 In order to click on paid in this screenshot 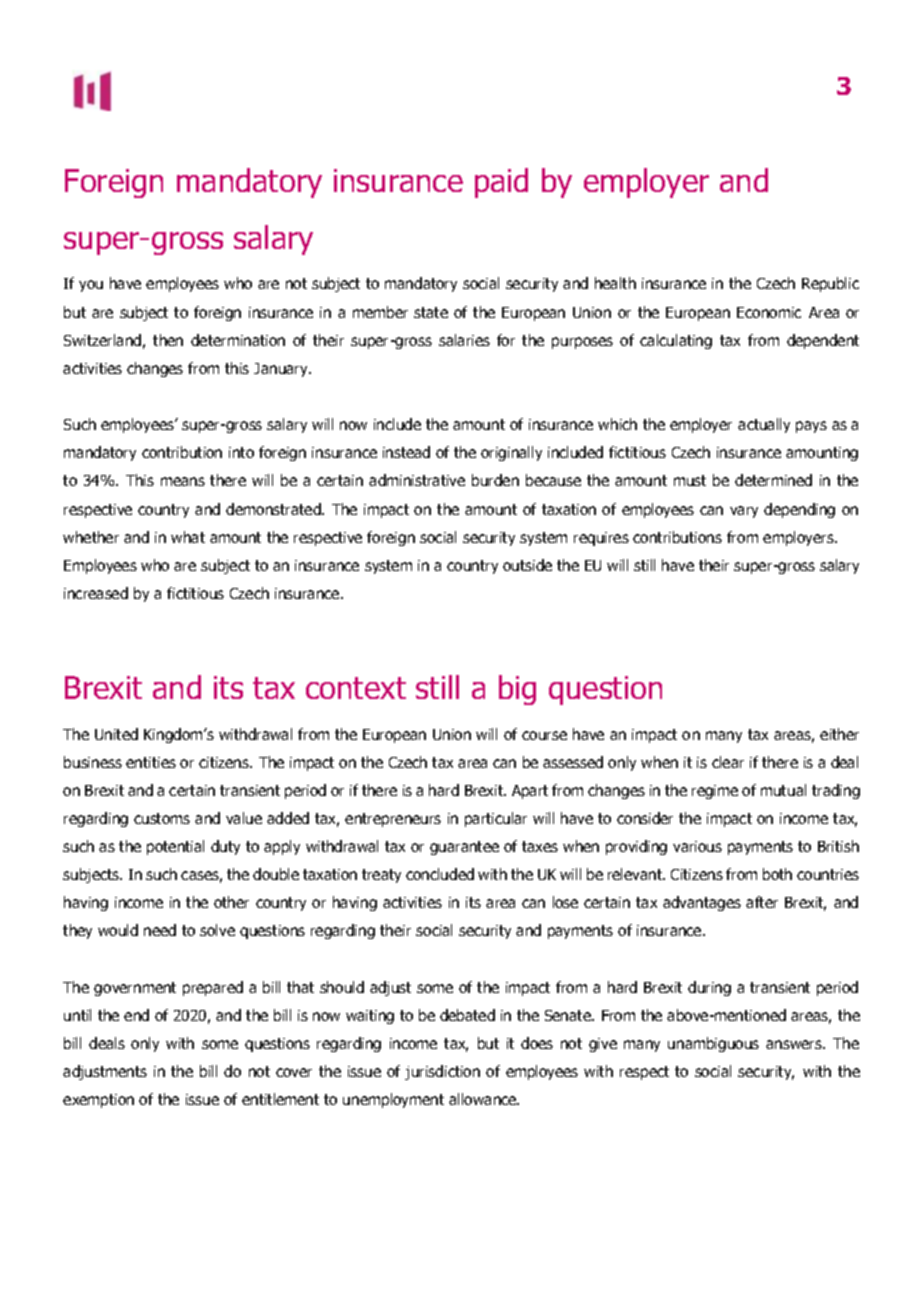, I will do `click(501, 183)`.
